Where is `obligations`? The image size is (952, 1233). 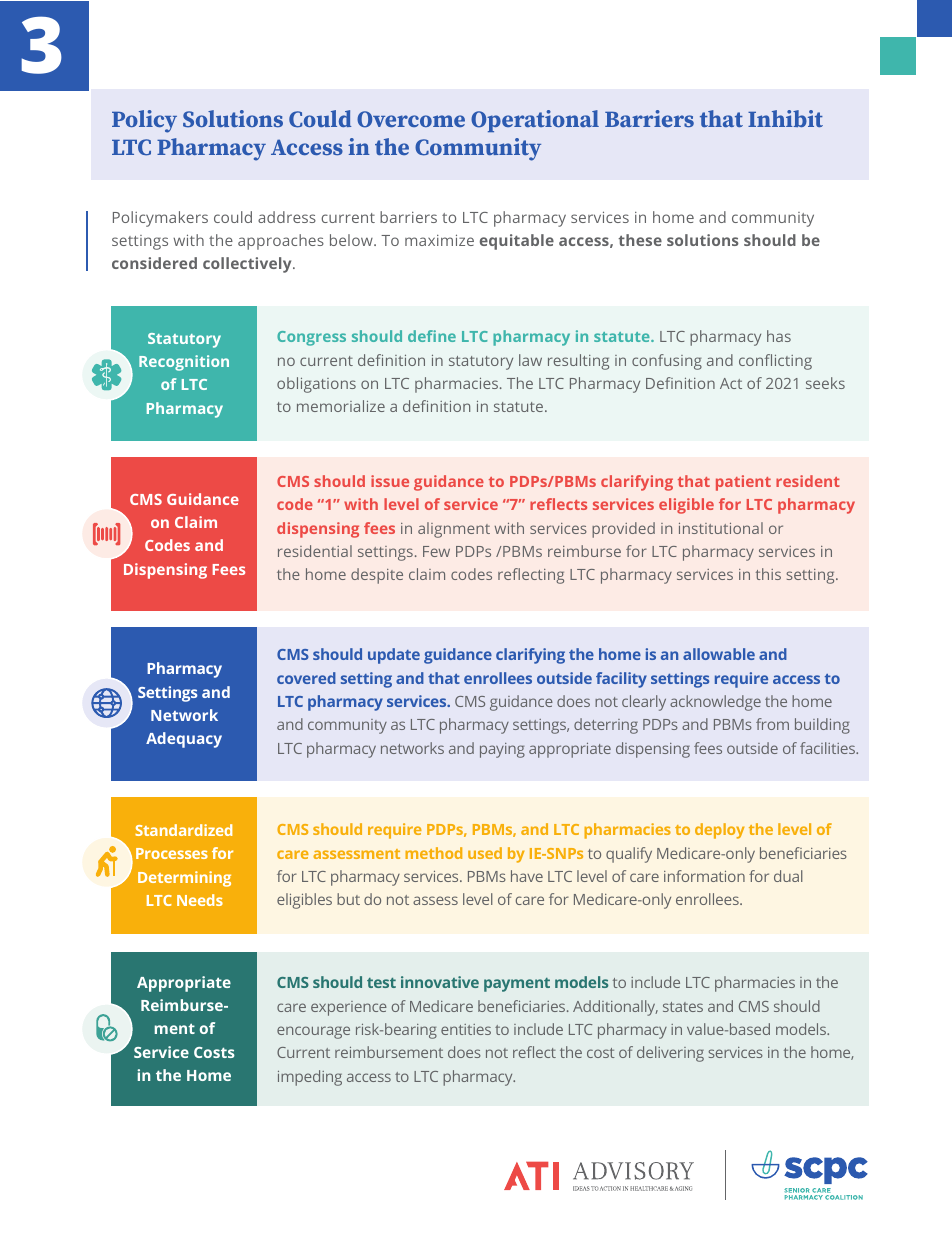
obligations is located at coordinates (316, 385).
